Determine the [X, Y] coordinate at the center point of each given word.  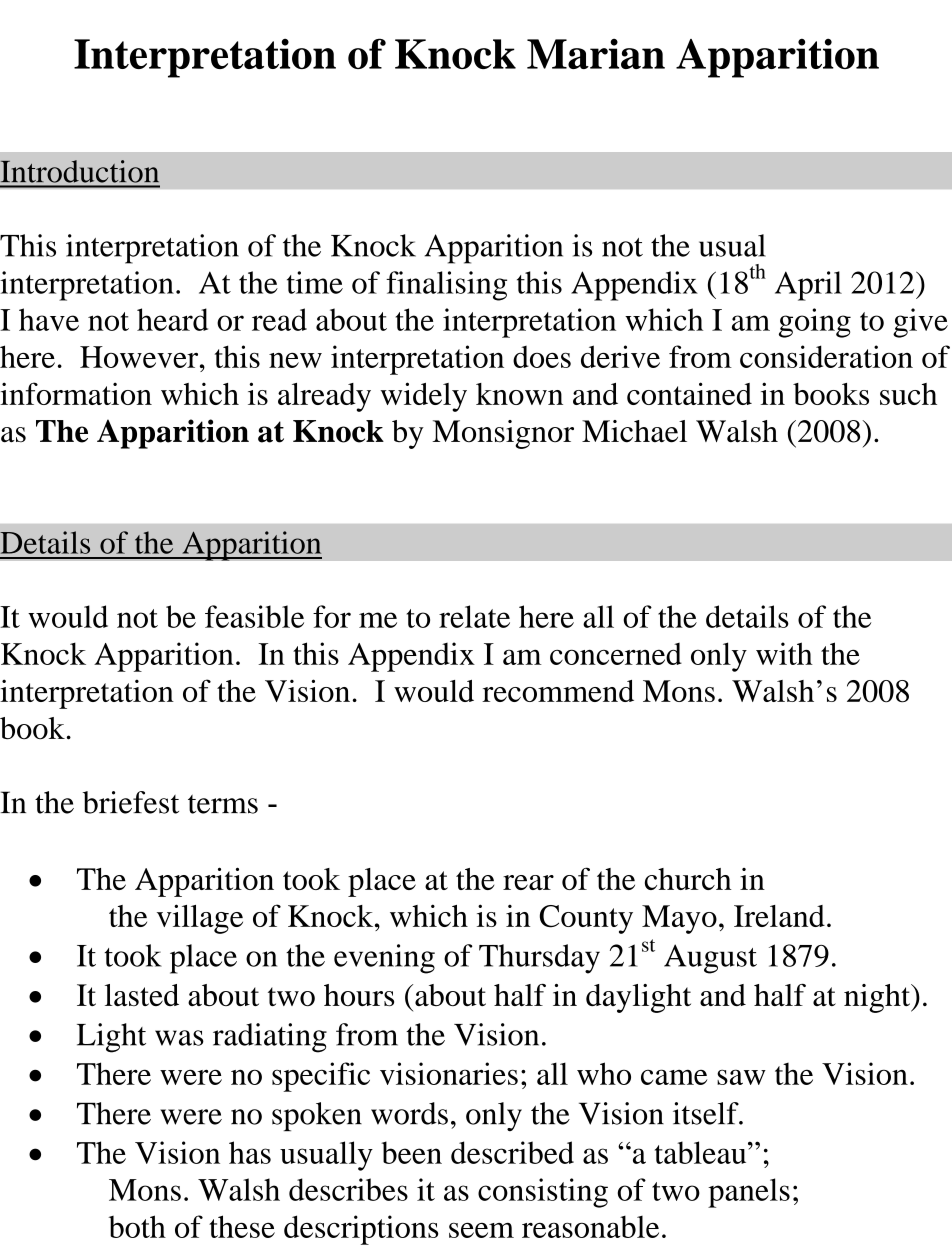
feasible [254, 616]
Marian [596, 54]
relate [474, 616]
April [808, 286]
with [784, 653]
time [315, 282]
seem [481, 1230]
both [137, 1226]
